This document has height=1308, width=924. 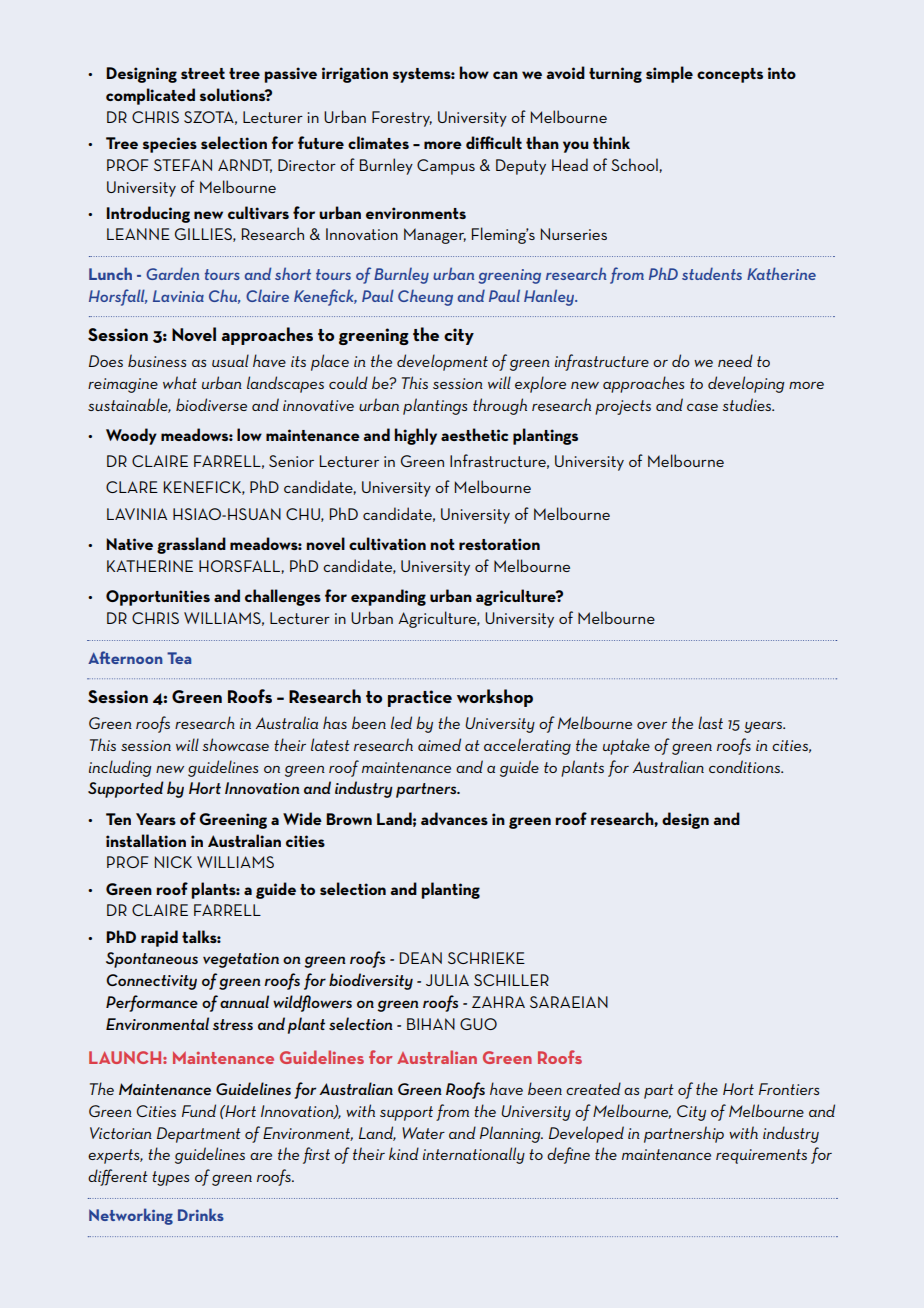 What do you see at coordinates (170, 1178) in the document?
I see `types` at bounding box center [170, 1178].
